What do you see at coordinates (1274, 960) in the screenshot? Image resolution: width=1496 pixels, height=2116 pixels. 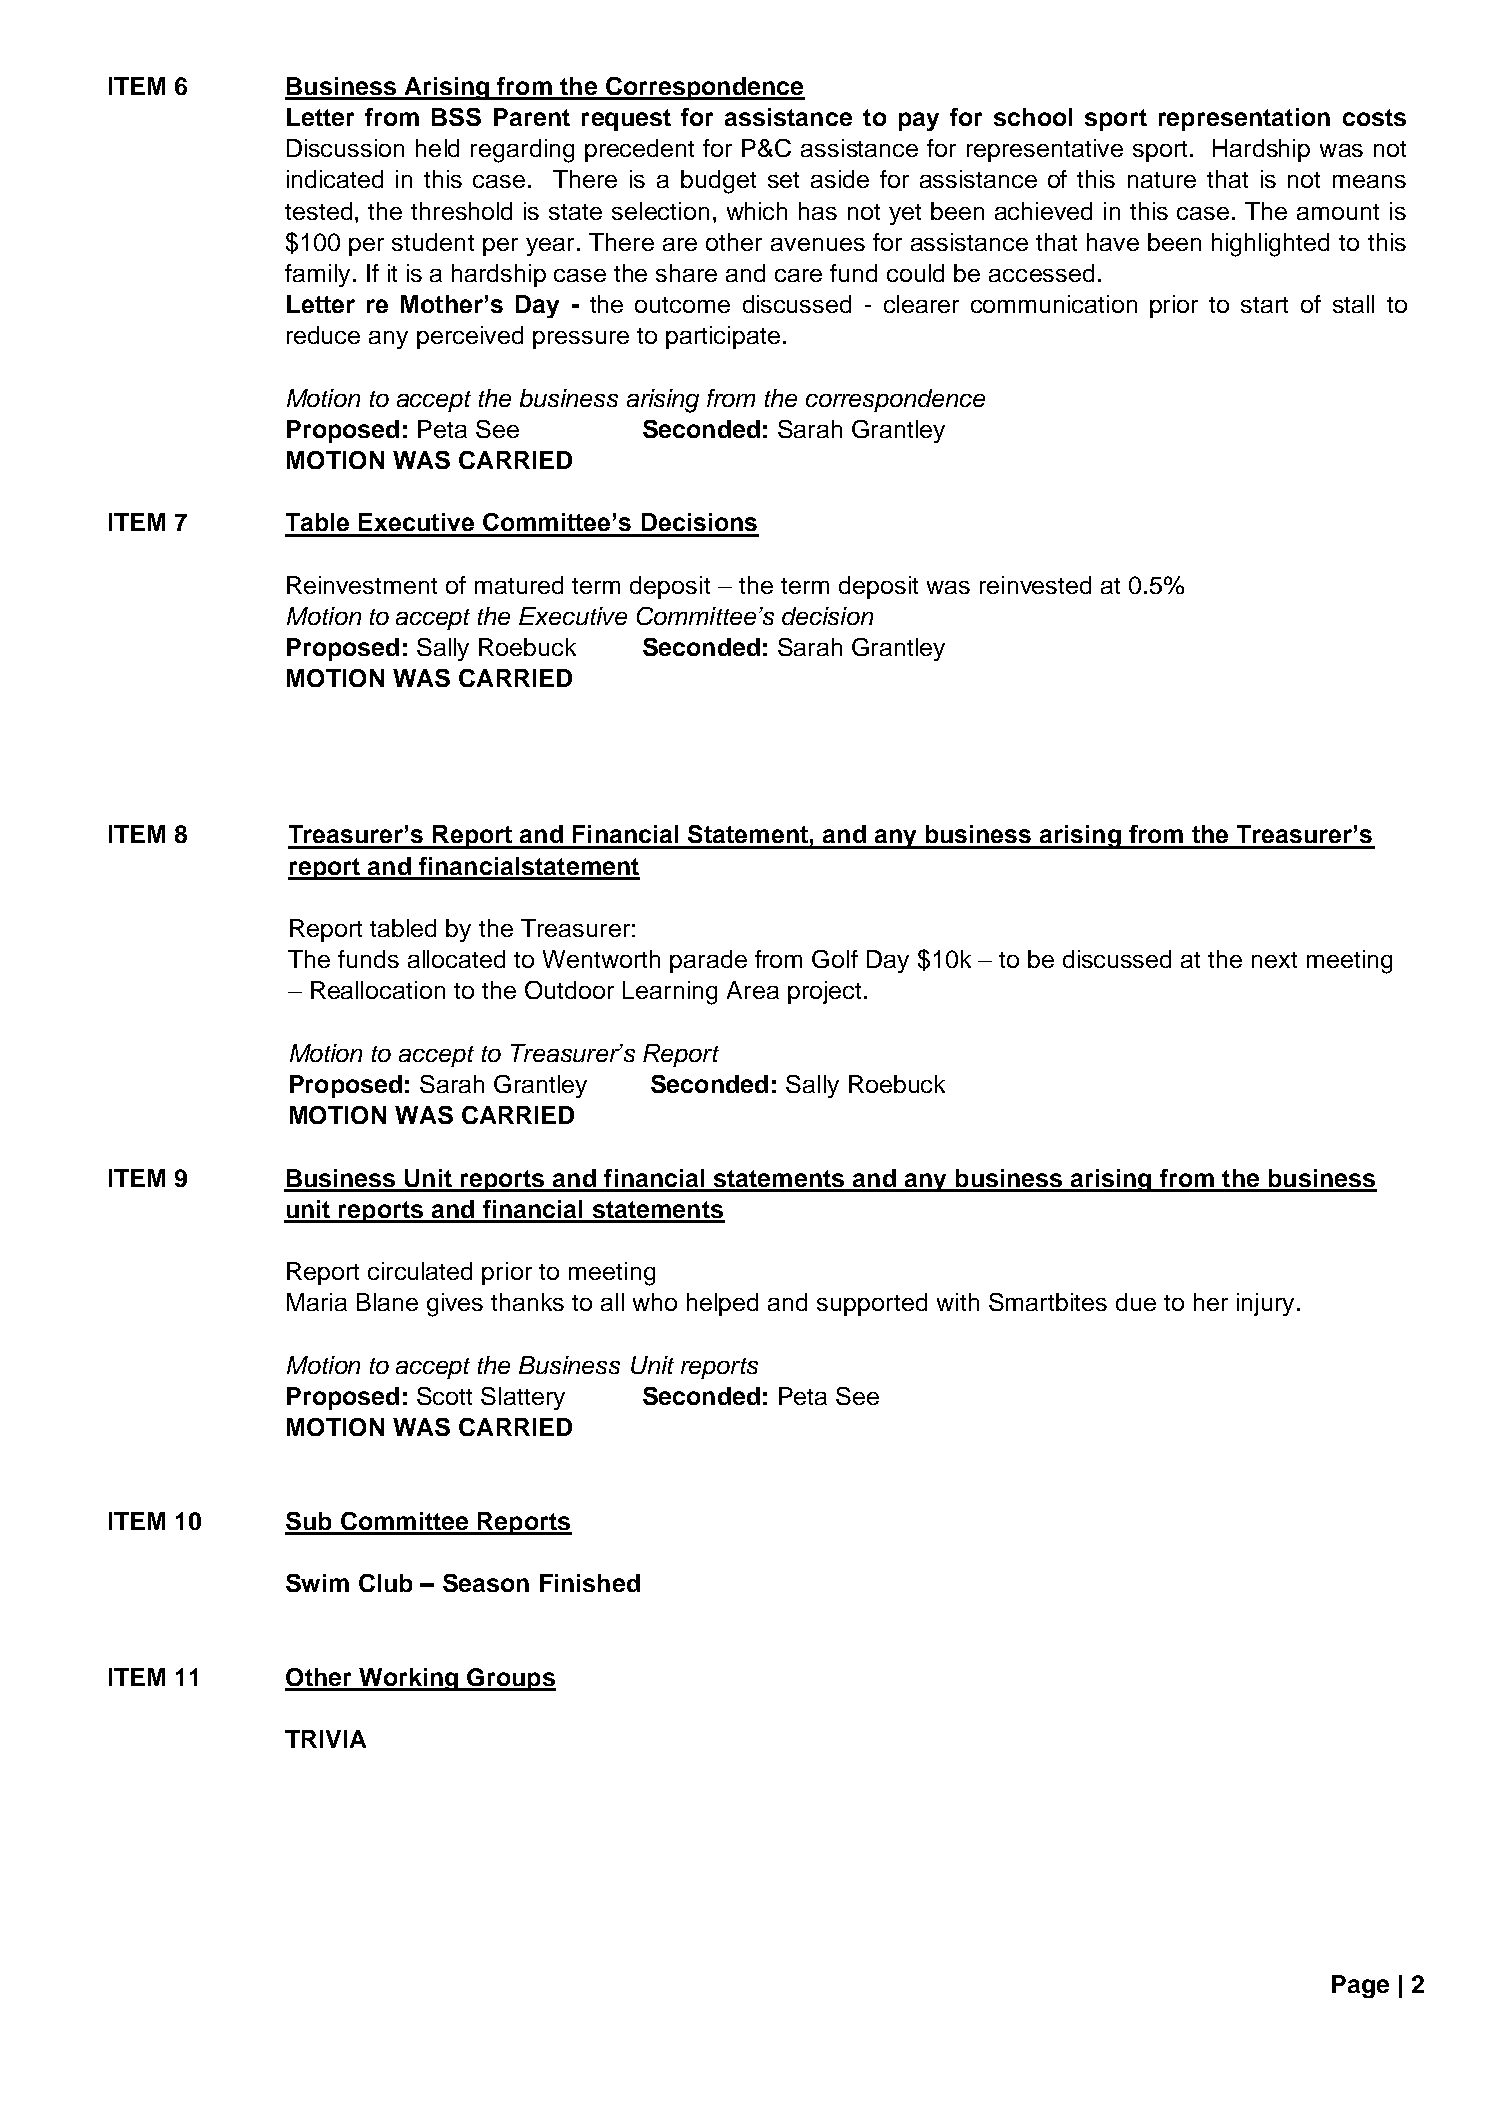 I see `next` at bounding box center [1274, 960].
